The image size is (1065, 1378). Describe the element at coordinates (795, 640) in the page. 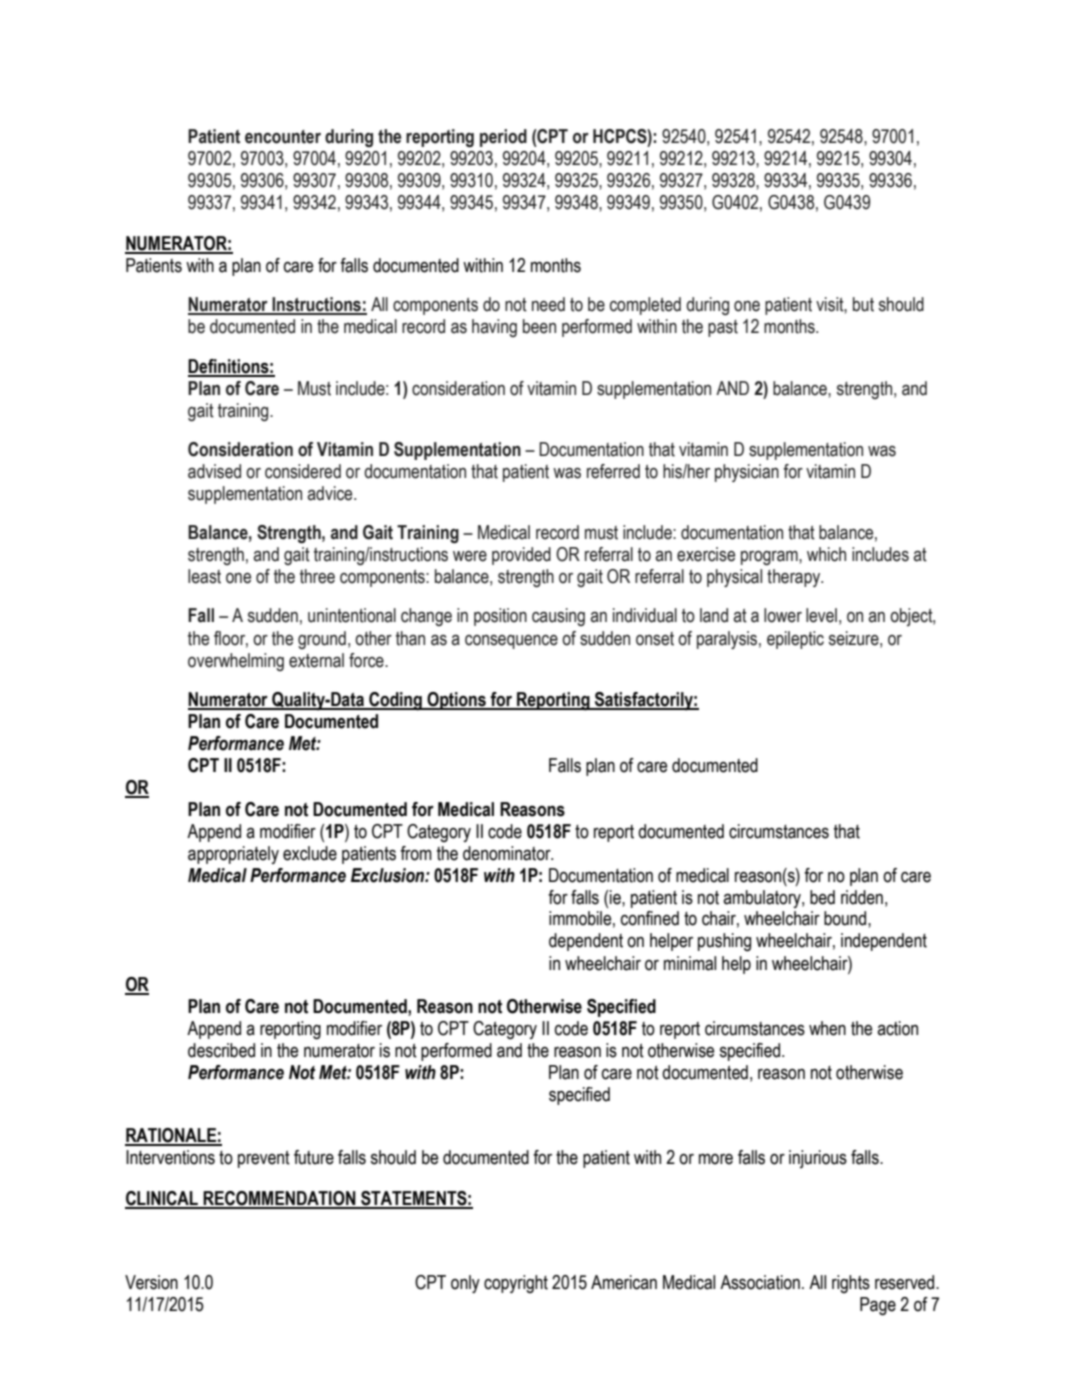

I see `epileptic` at that location.
